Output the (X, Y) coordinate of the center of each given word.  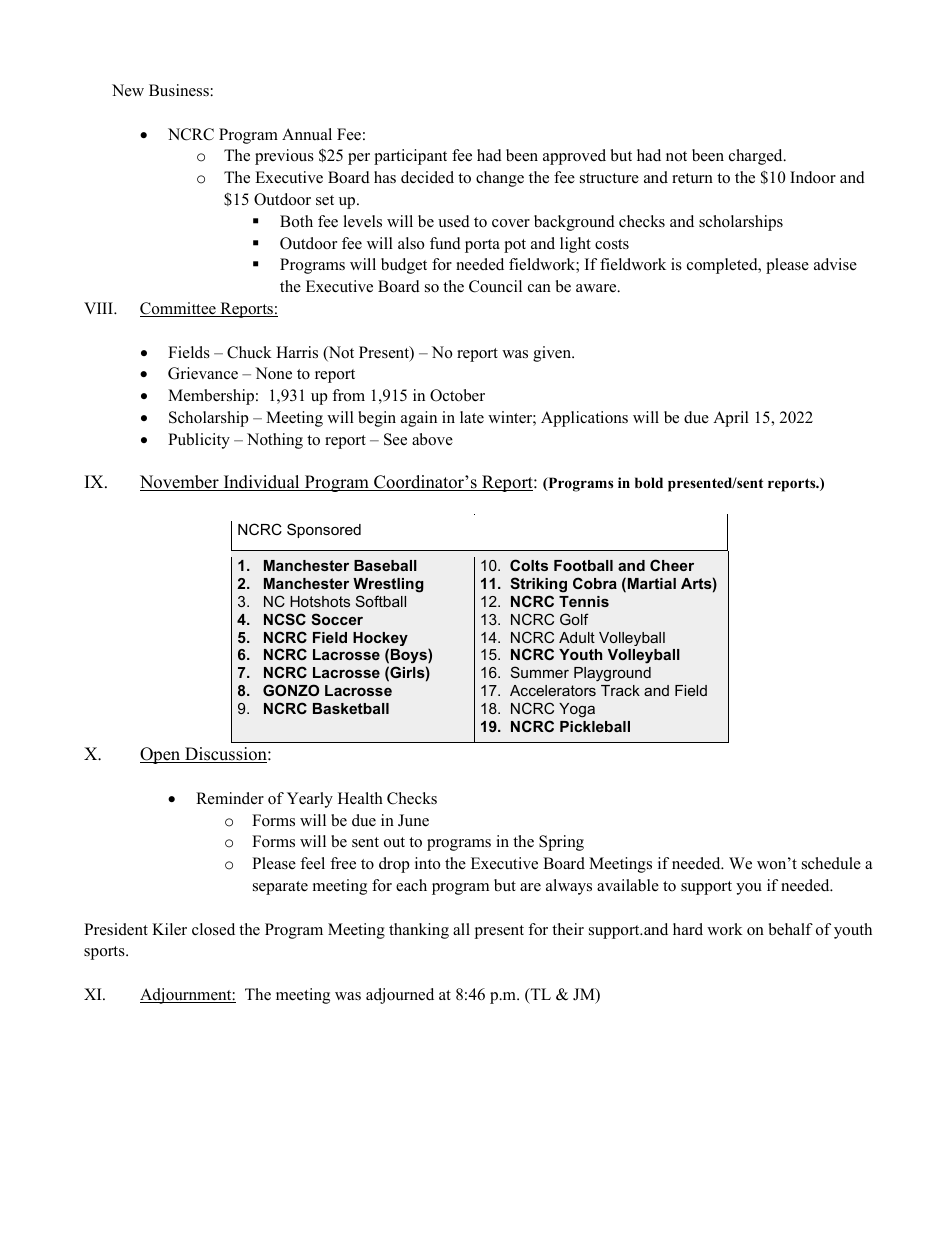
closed (213, 929)
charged (757, 157)
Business (179, 90)
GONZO (291, 690)
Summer (540, 672)
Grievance (203, 373)
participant (410, 157)
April (731, 419)
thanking (419, 931)
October (457, 395)
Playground (612, 674)
